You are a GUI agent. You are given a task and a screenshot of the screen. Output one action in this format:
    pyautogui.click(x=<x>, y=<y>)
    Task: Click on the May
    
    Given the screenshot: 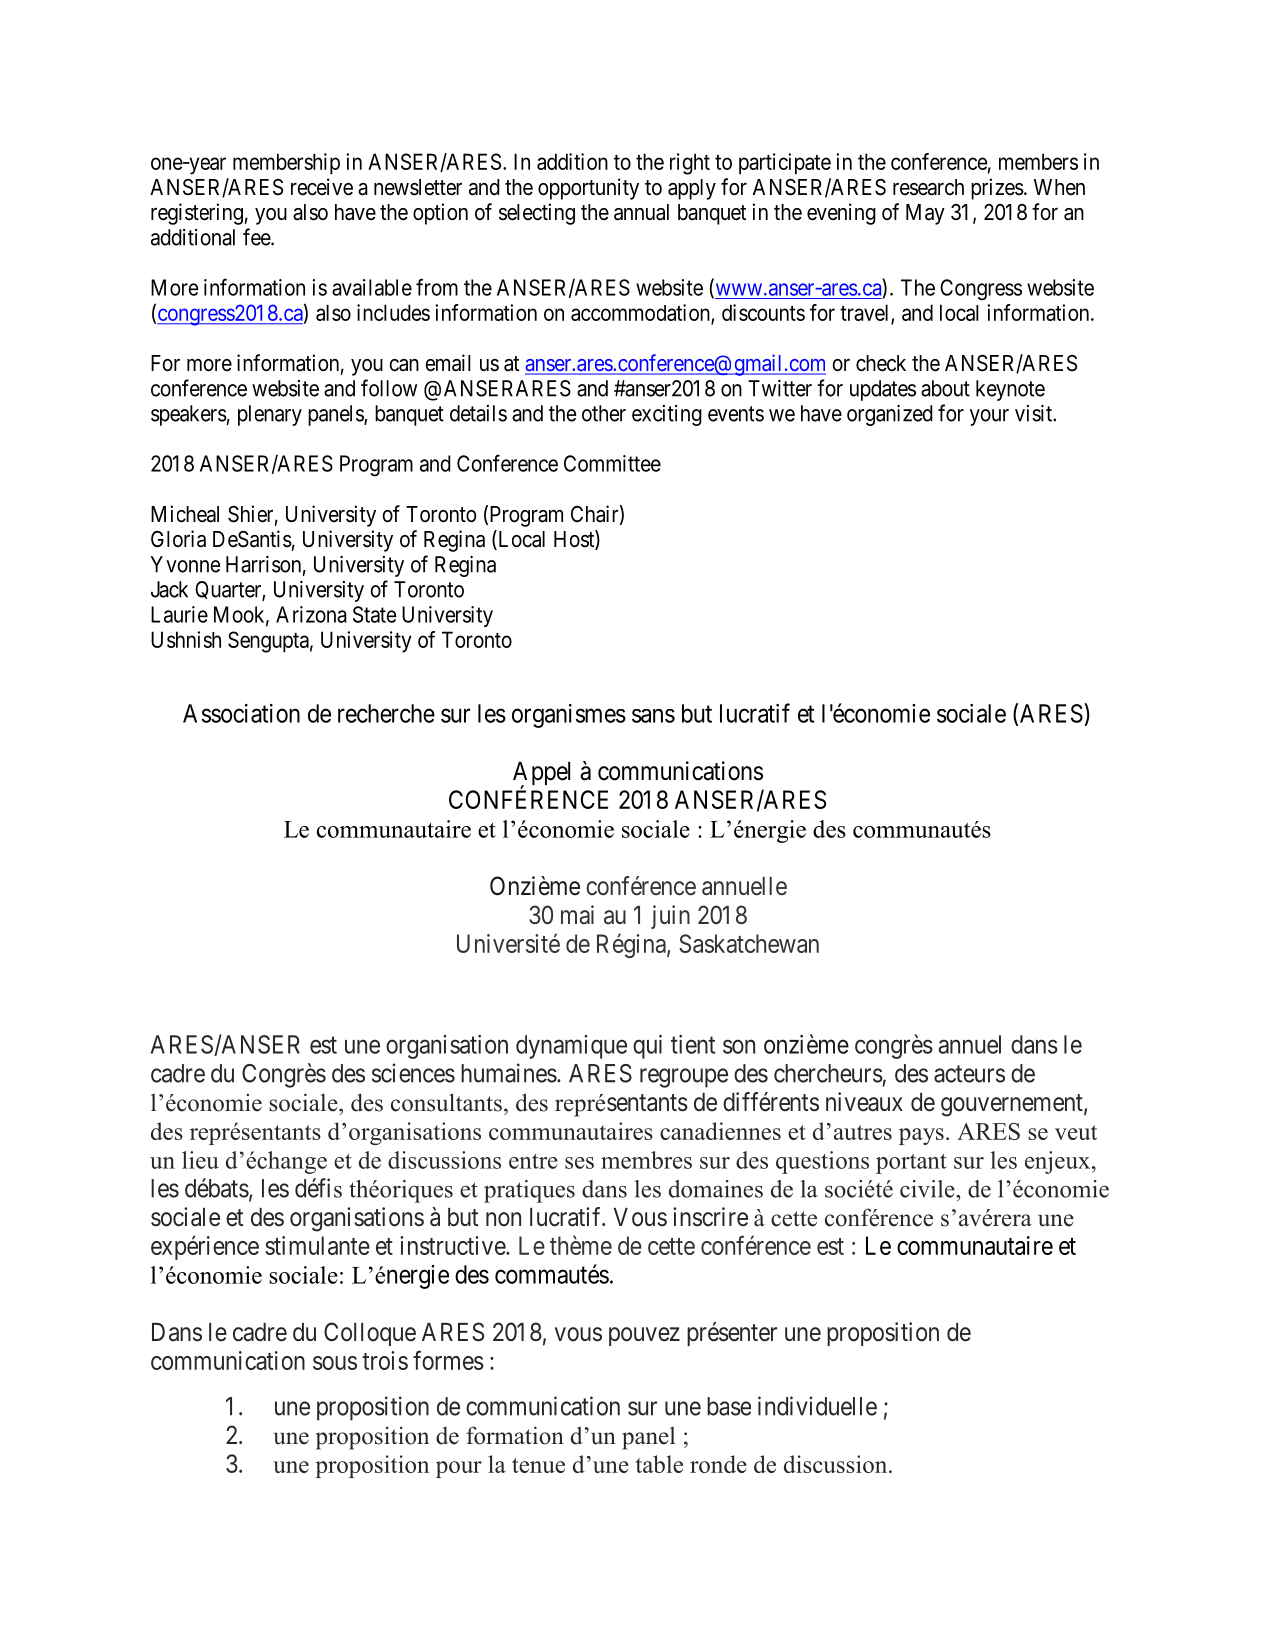 What is the action you would take?
    pyautogui.click(x=925, y=214)
